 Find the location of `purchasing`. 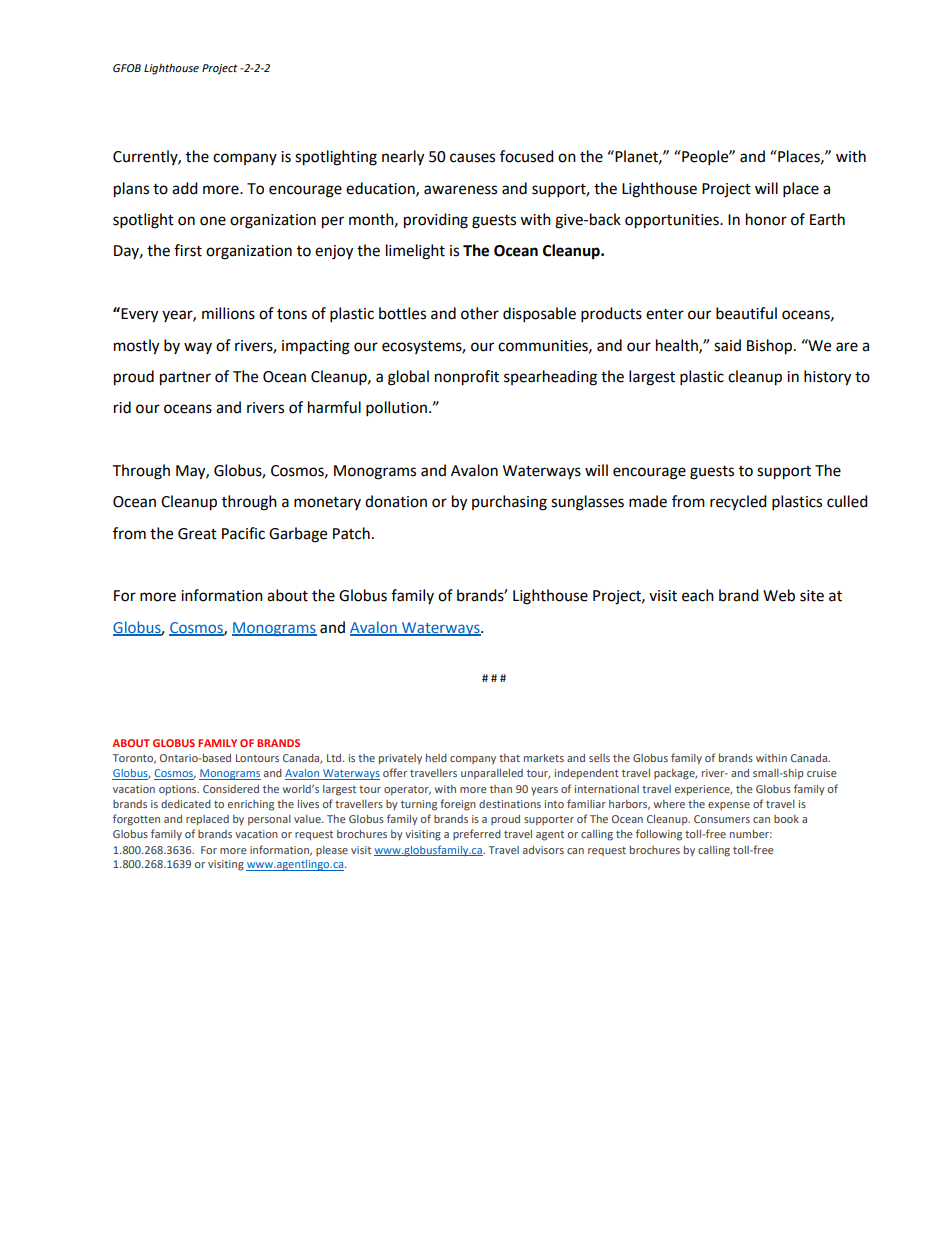

purchasing is located at coordinates (509, 503).
